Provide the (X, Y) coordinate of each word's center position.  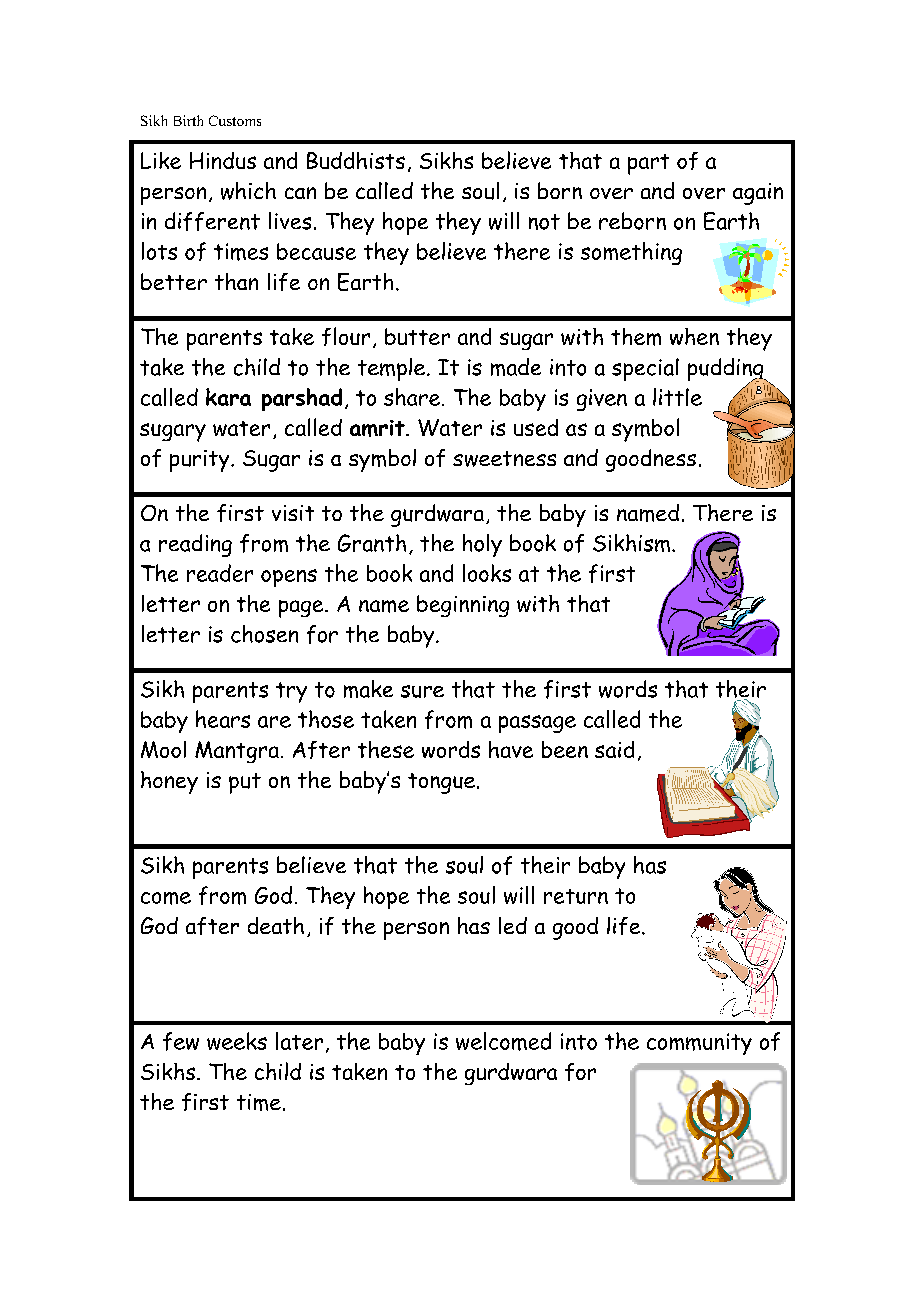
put (245, 783)
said (614, 749)
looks (487, 573)
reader (220, 573)
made (516, 367)
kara (228, 397)
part (648, 164)
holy (482, 545)
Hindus (223, 160)
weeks (237, 1041)
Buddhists (356, 160)
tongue (441, 783)
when (694, 336)
